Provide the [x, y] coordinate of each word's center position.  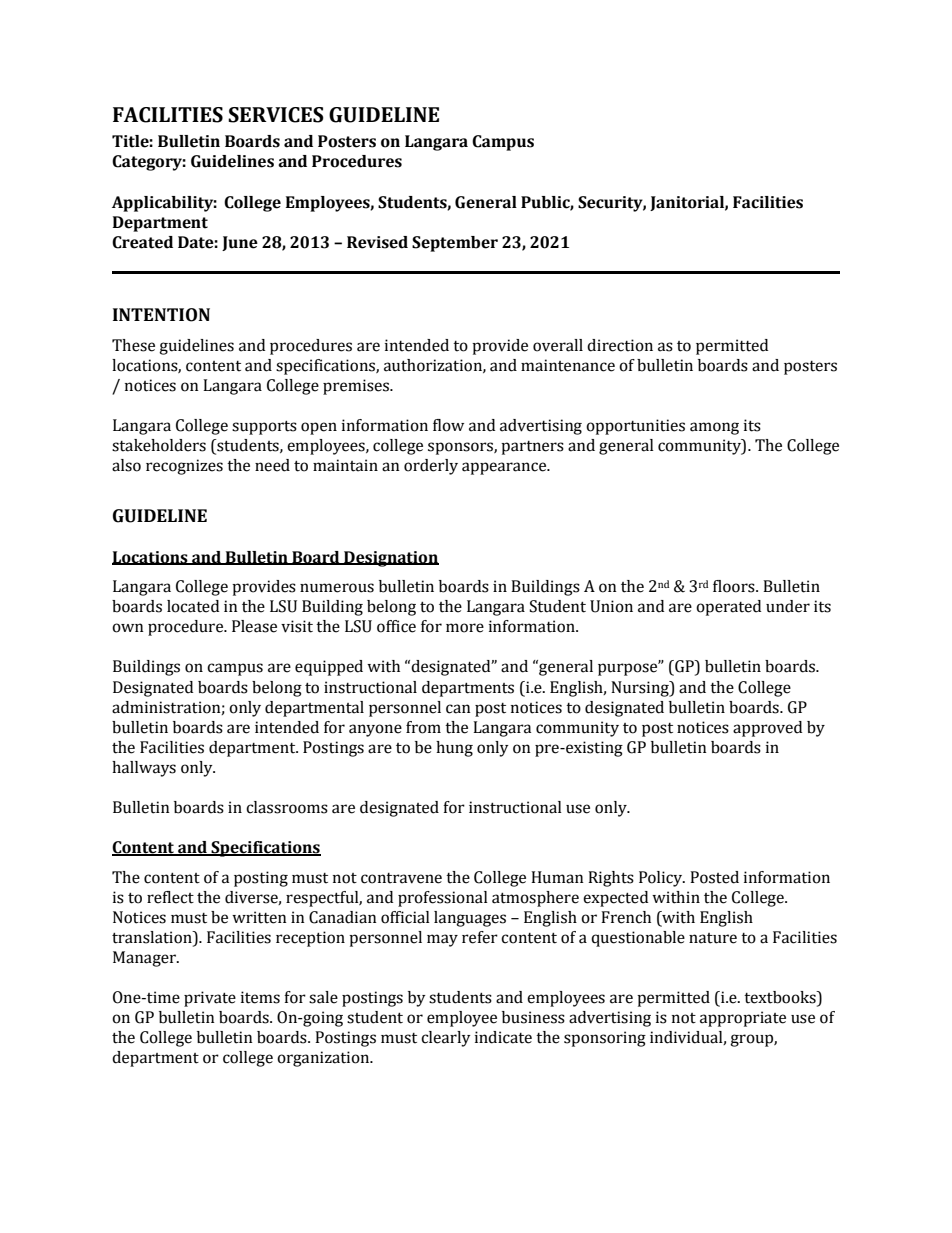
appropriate [743, 1019]
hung [454, 749]
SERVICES [276, 115]
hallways [144, 769]
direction [620, 345]
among [714, 428]
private [210, 999]
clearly [446, 1039]
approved [767, 729]
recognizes [184, 467]
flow [448, 425]
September [455, 244]
